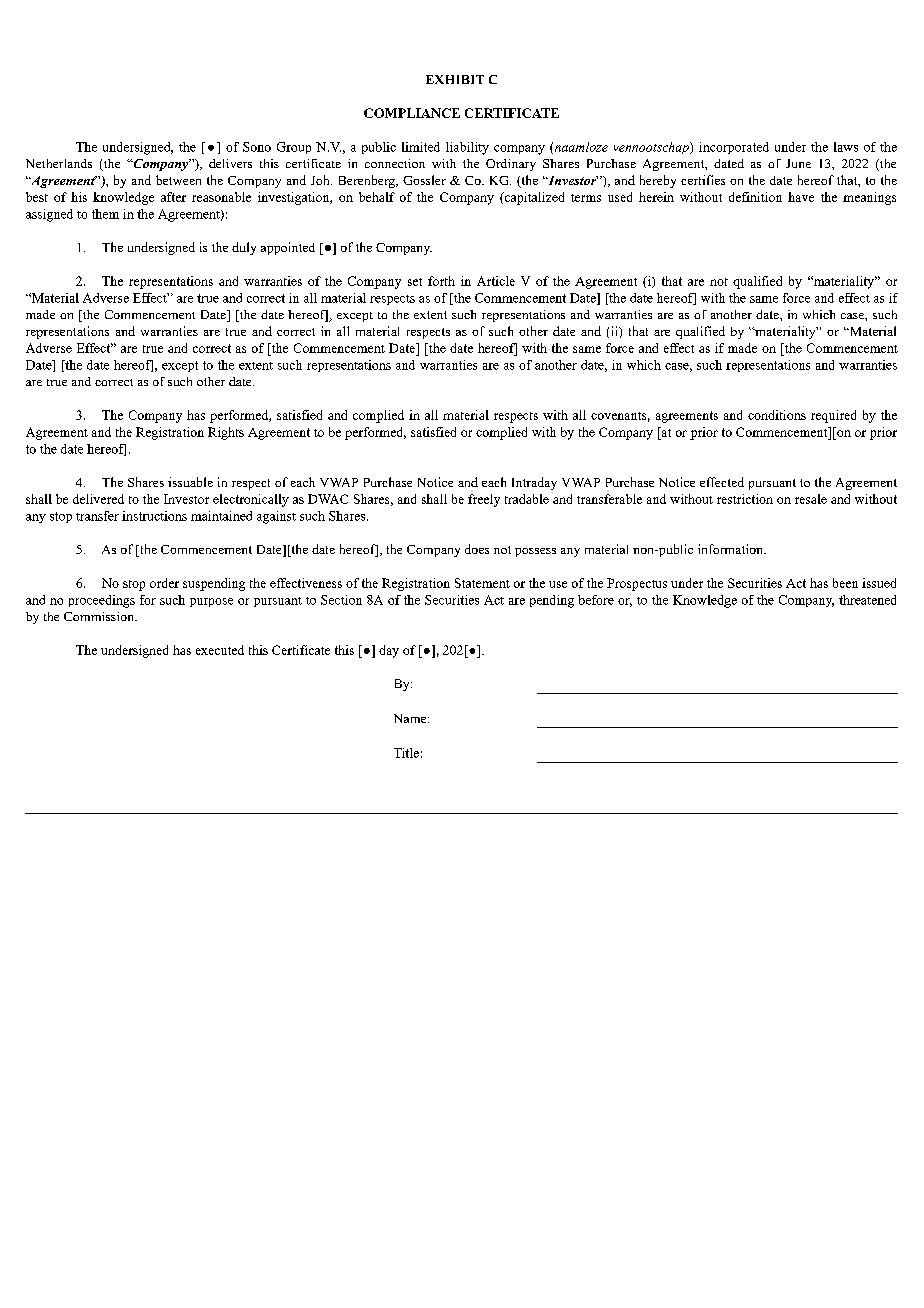 Image resolution: width=924 pixels, height=1308 pixels. I want to click on EXHIBIT, so click(455, 79).
